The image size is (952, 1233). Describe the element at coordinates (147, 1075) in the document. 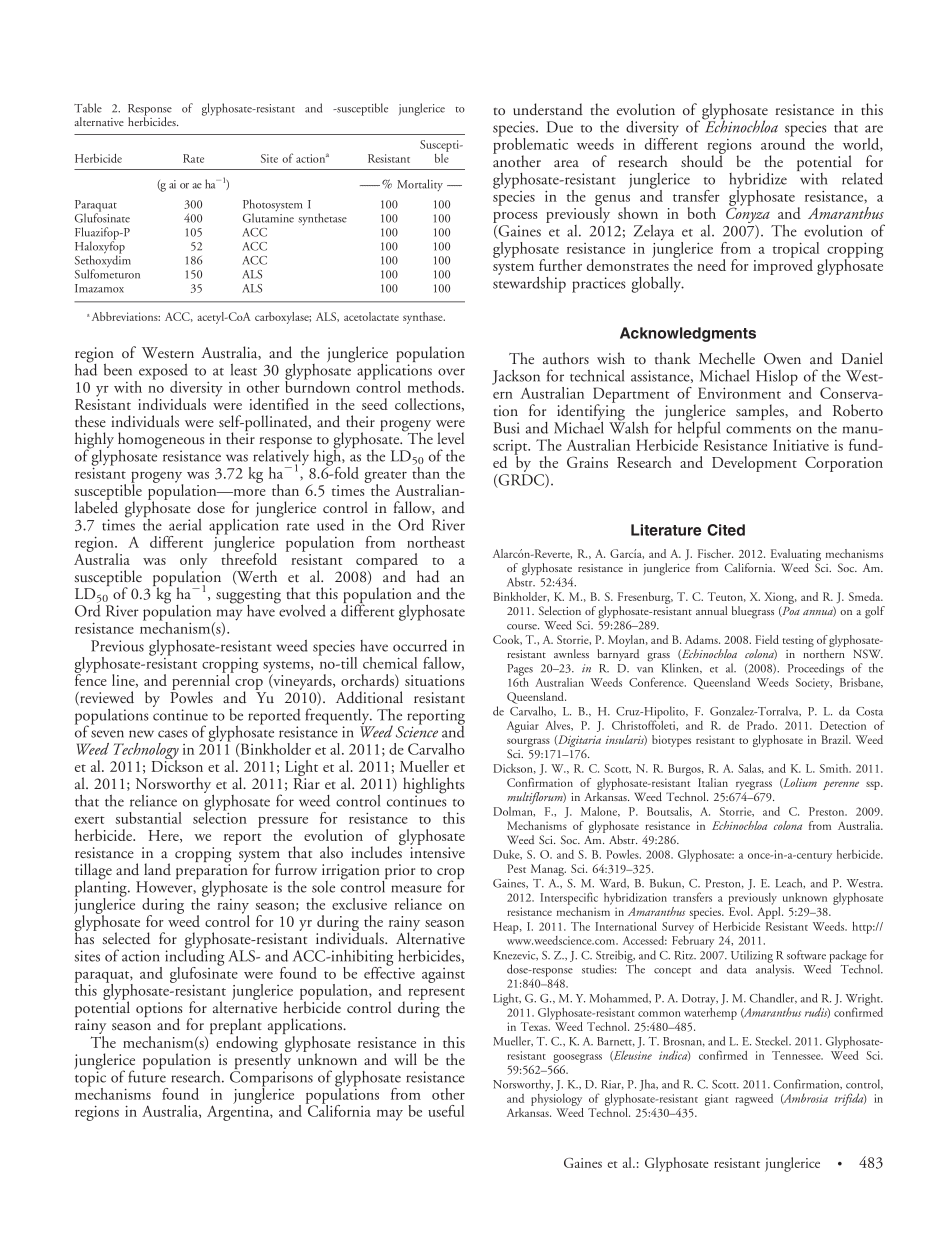

I see `future` at that location.
